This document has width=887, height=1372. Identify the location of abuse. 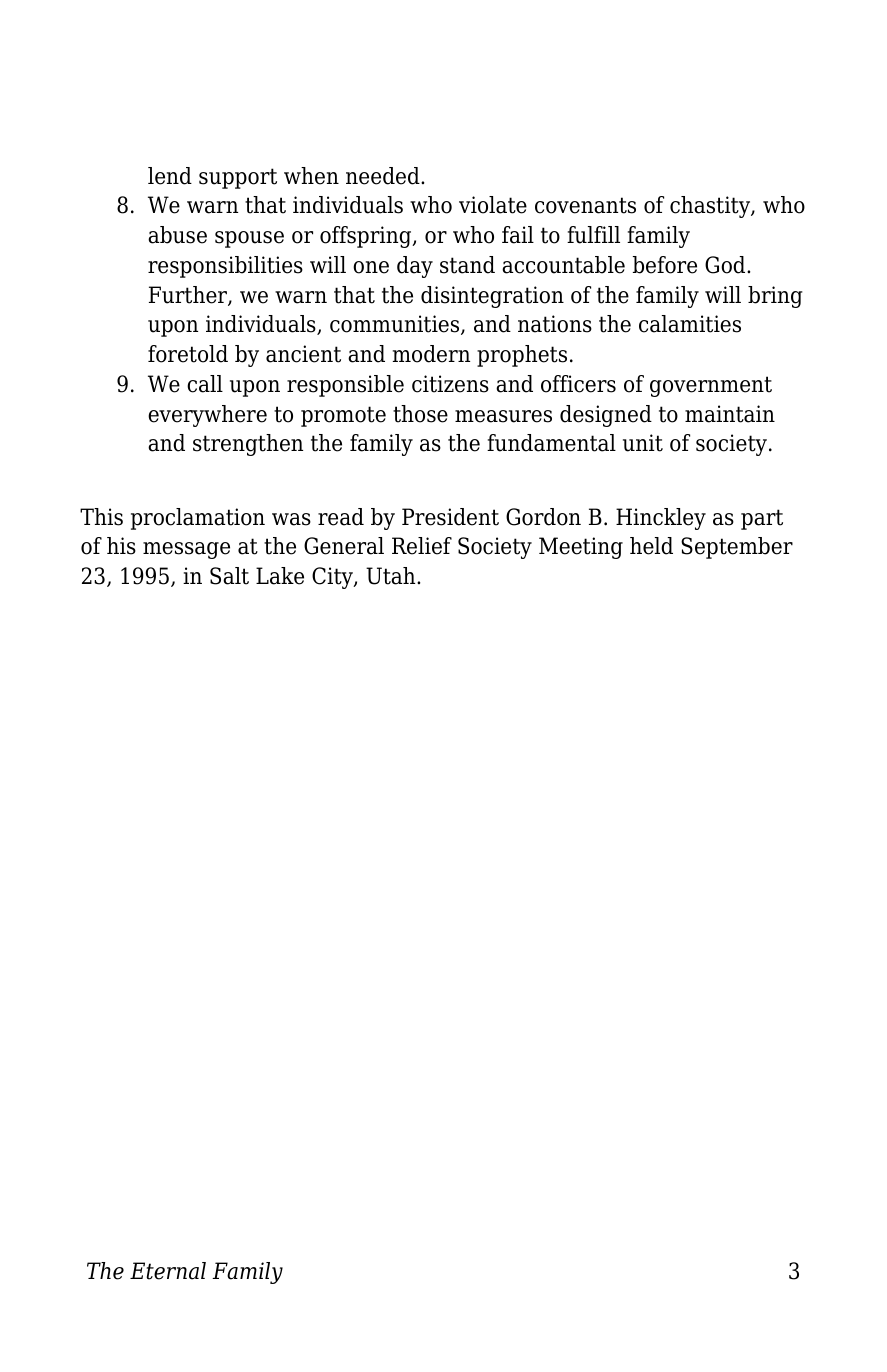
(177, 235).
